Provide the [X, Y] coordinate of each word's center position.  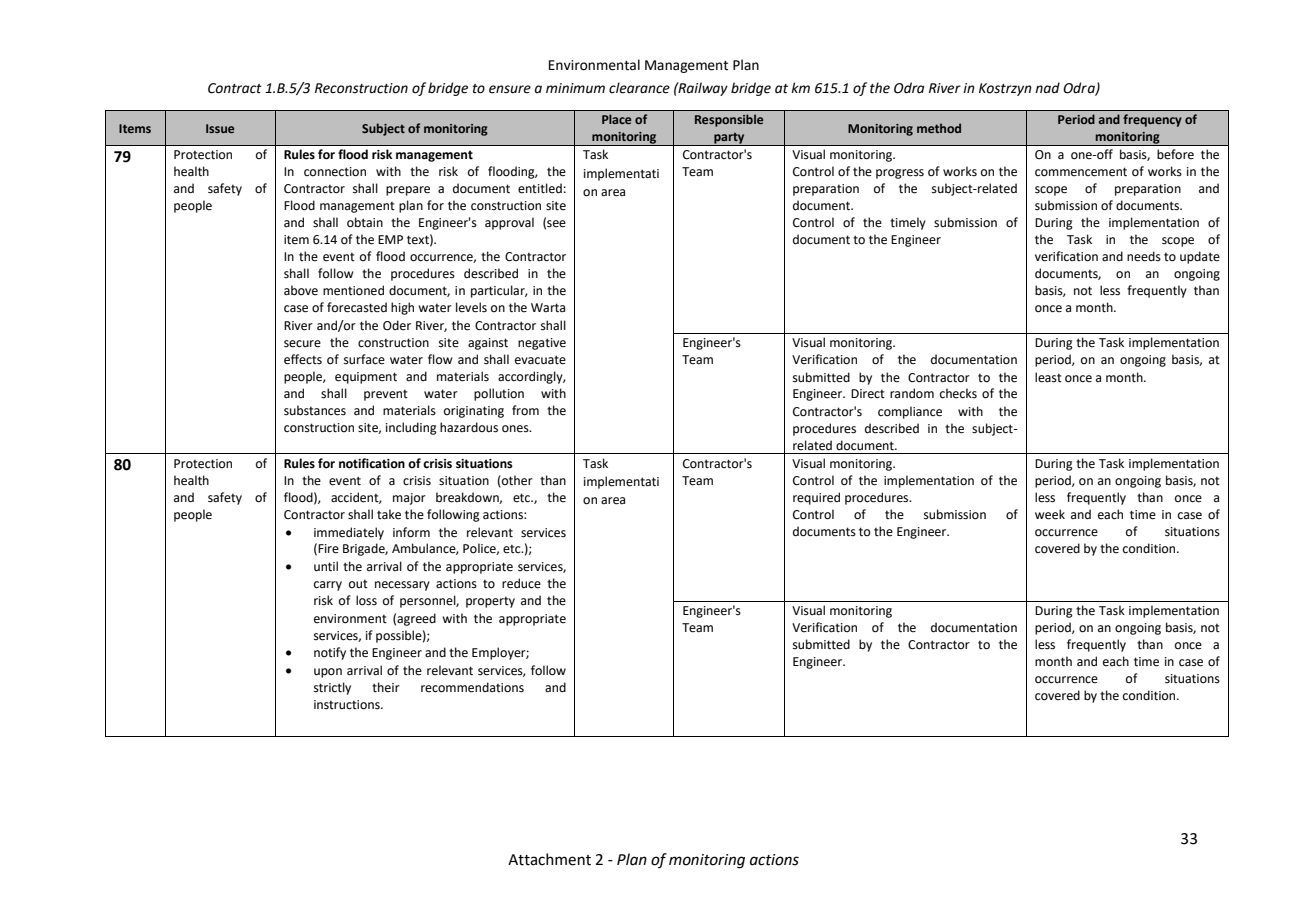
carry [328, 586]
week [1050, 514]
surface [364, 359]
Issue [220, 128]
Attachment [549, 859]
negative [542, 344]
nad [1047, 87]
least [1048, 377]
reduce [521, 583]
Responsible [729, 120]
